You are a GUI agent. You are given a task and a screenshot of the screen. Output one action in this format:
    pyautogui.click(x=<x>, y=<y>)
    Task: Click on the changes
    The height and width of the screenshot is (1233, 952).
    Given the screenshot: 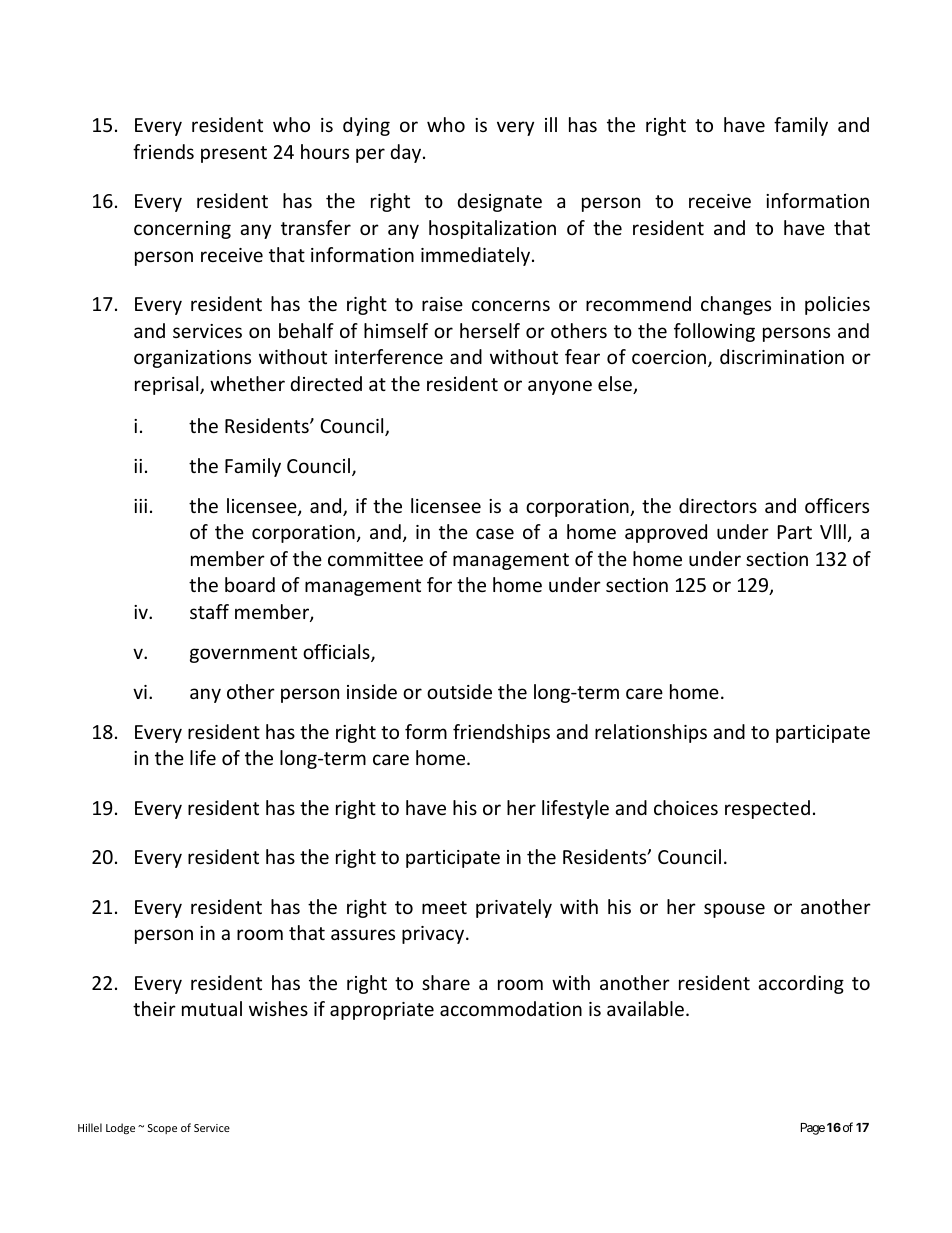 What is the action you would take?
    pyautogui.click(x=736, y=305)
